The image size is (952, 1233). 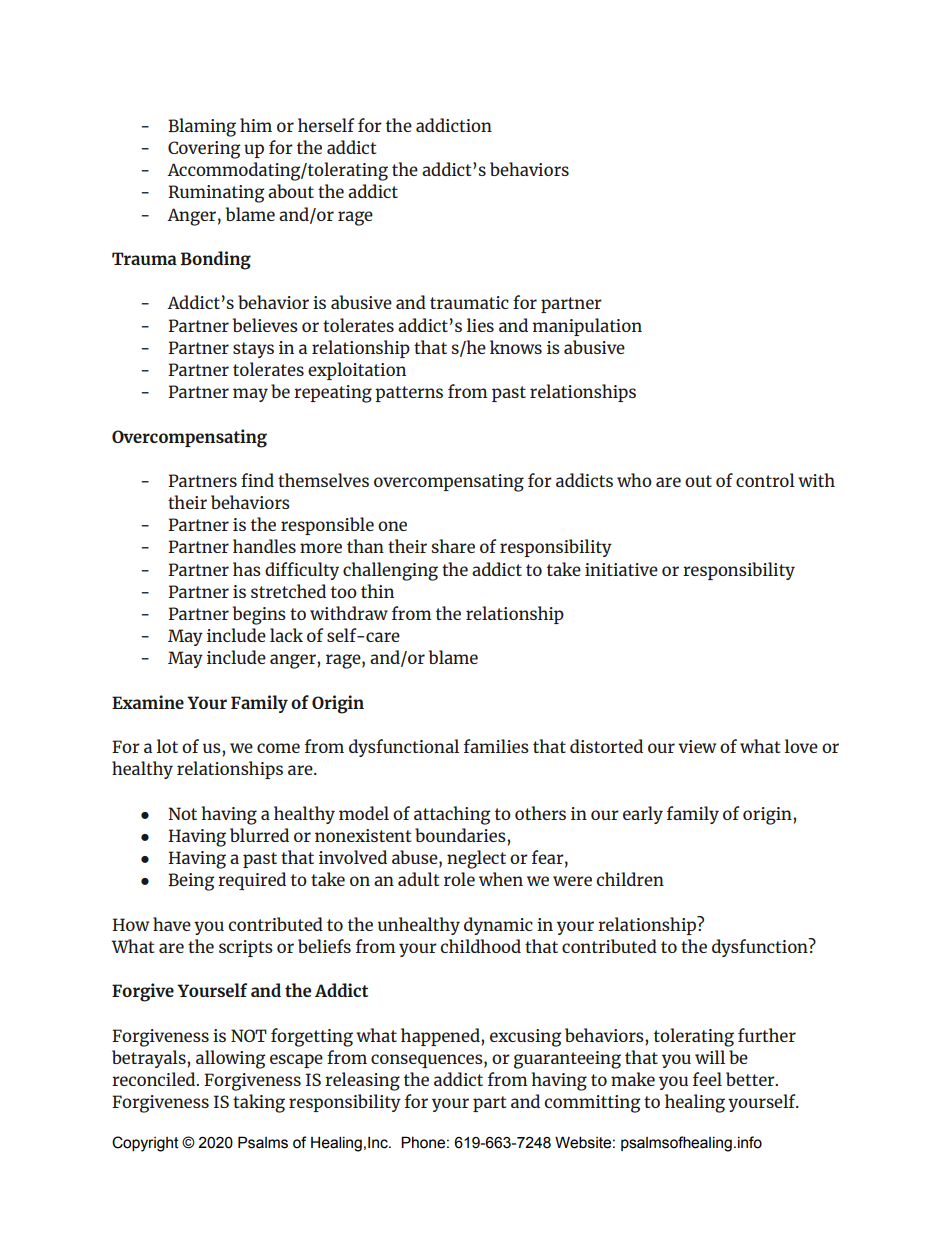 I want to click on manipulation, so click(x=587, y=327).
